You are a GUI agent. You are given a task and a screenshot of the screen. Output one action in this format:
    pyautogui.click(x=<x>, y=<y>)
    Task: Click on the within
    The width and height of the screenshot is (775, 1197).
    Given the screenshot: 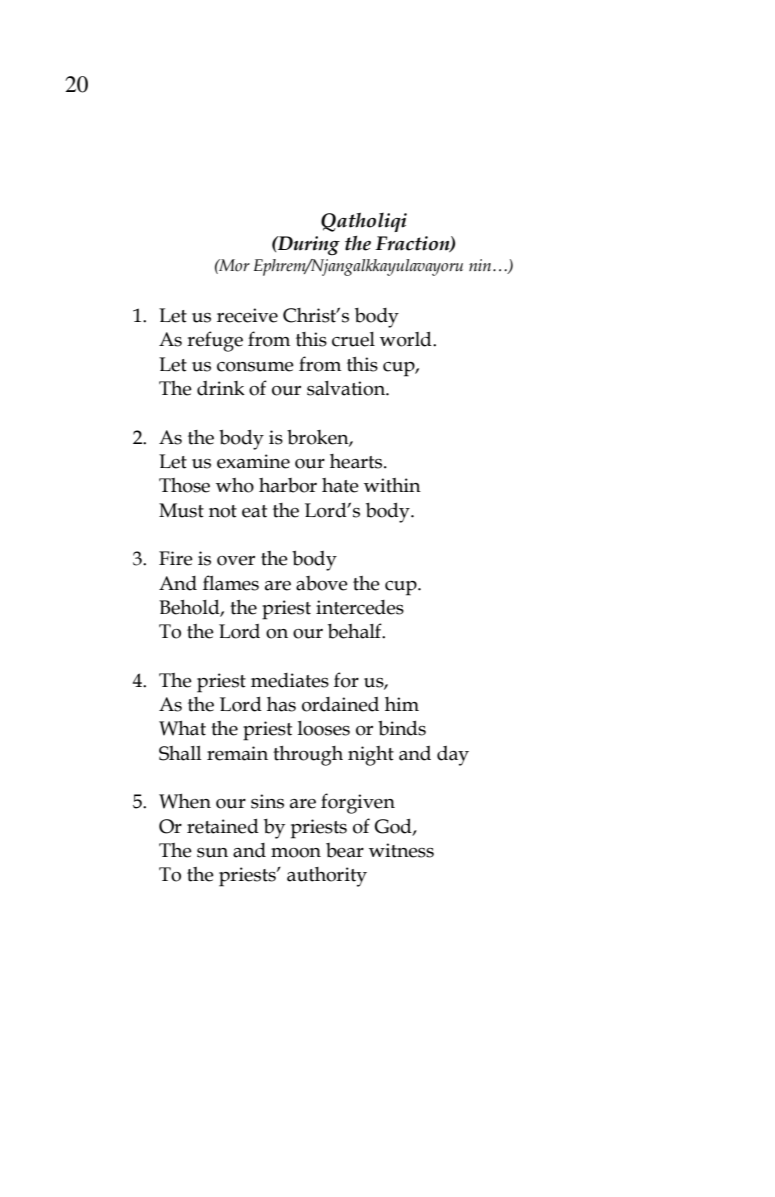 What is the action you would take?
    pyautogui.click(x=392, y=485)
